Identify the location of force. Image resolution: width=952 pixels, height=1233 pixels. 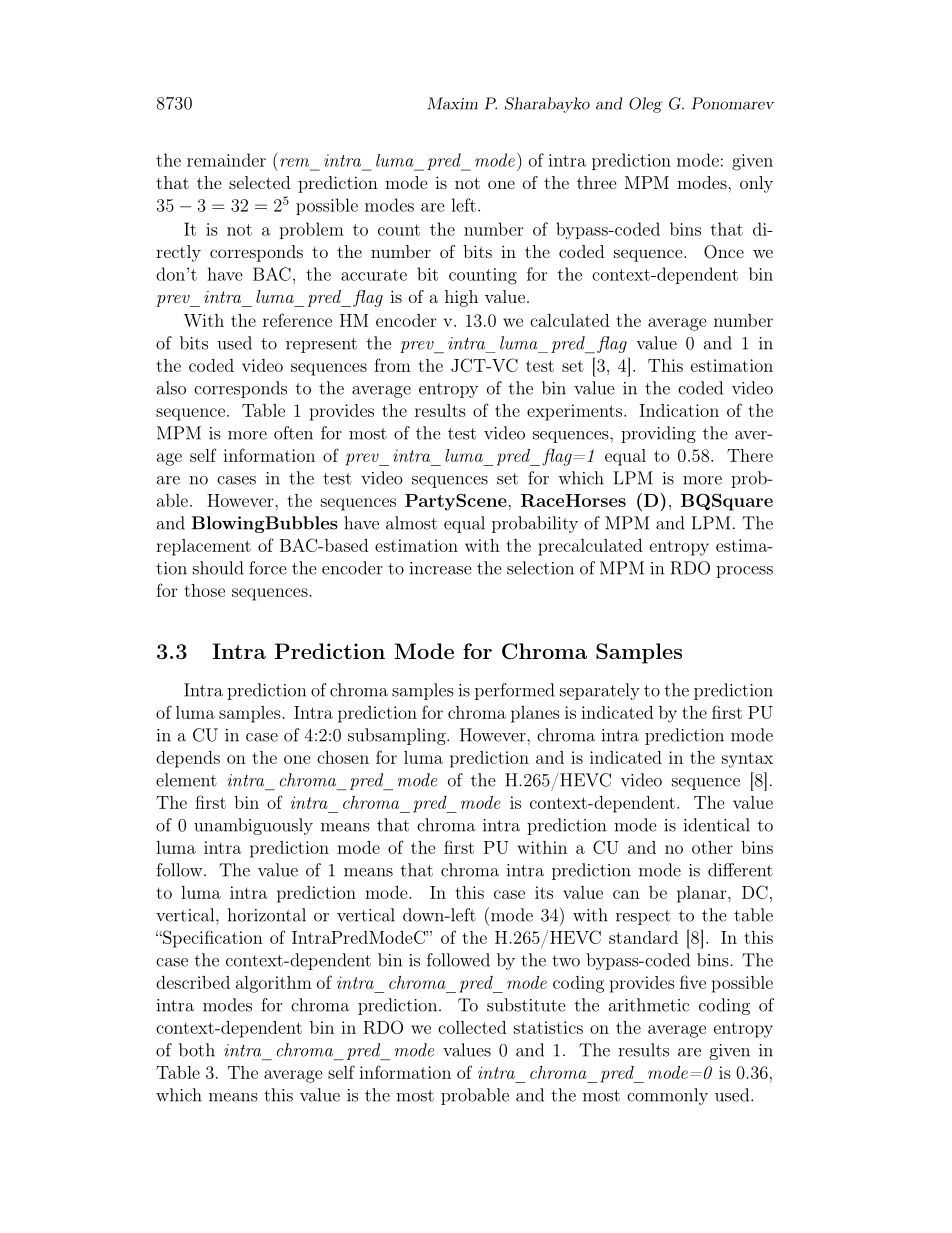
(268, 568).
